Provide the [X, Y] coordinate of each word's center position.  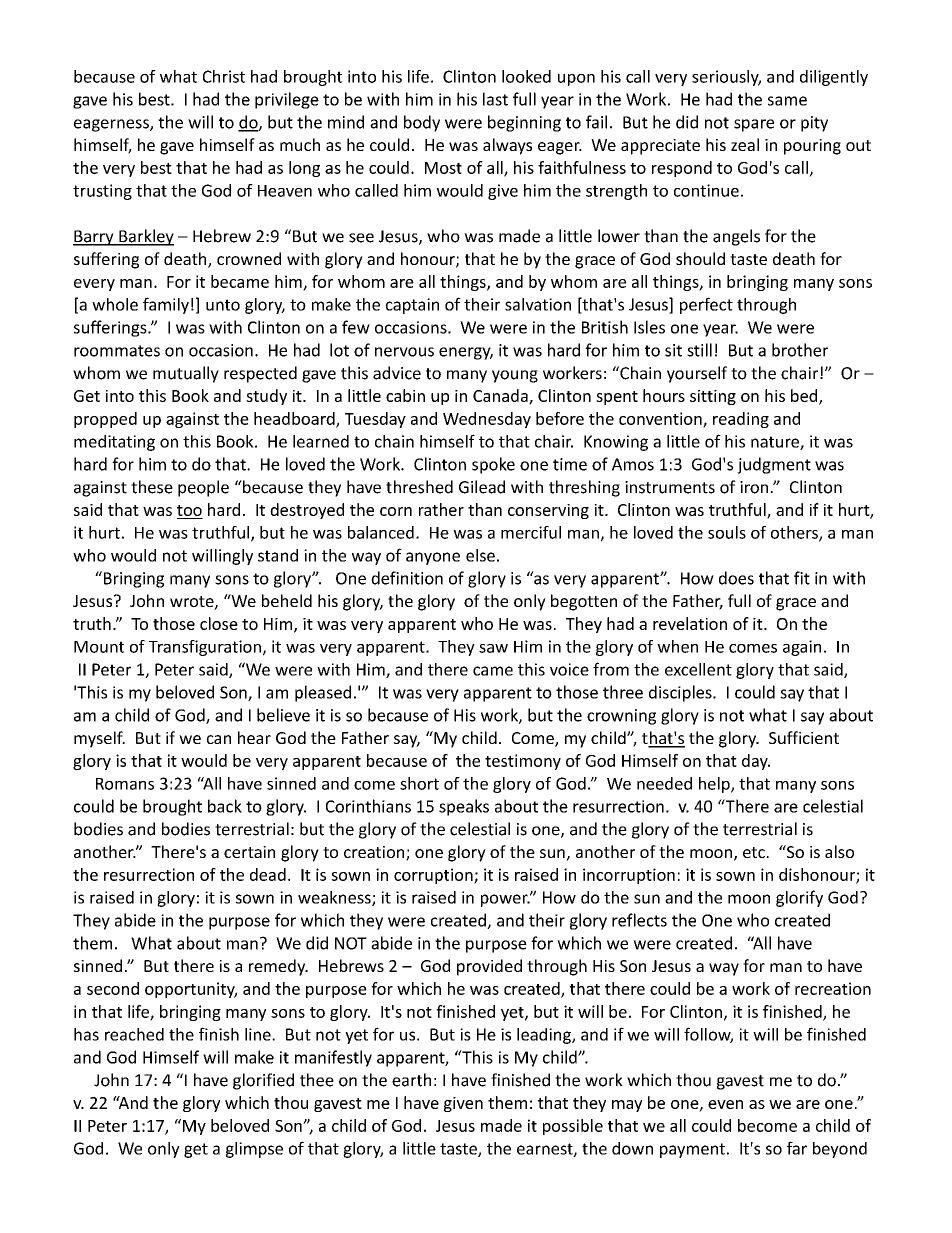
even [725, 1104]
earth [411, 1080]
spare [754, 125]
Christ [224, 76]
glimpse [254, 1150]
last [495, 99]
